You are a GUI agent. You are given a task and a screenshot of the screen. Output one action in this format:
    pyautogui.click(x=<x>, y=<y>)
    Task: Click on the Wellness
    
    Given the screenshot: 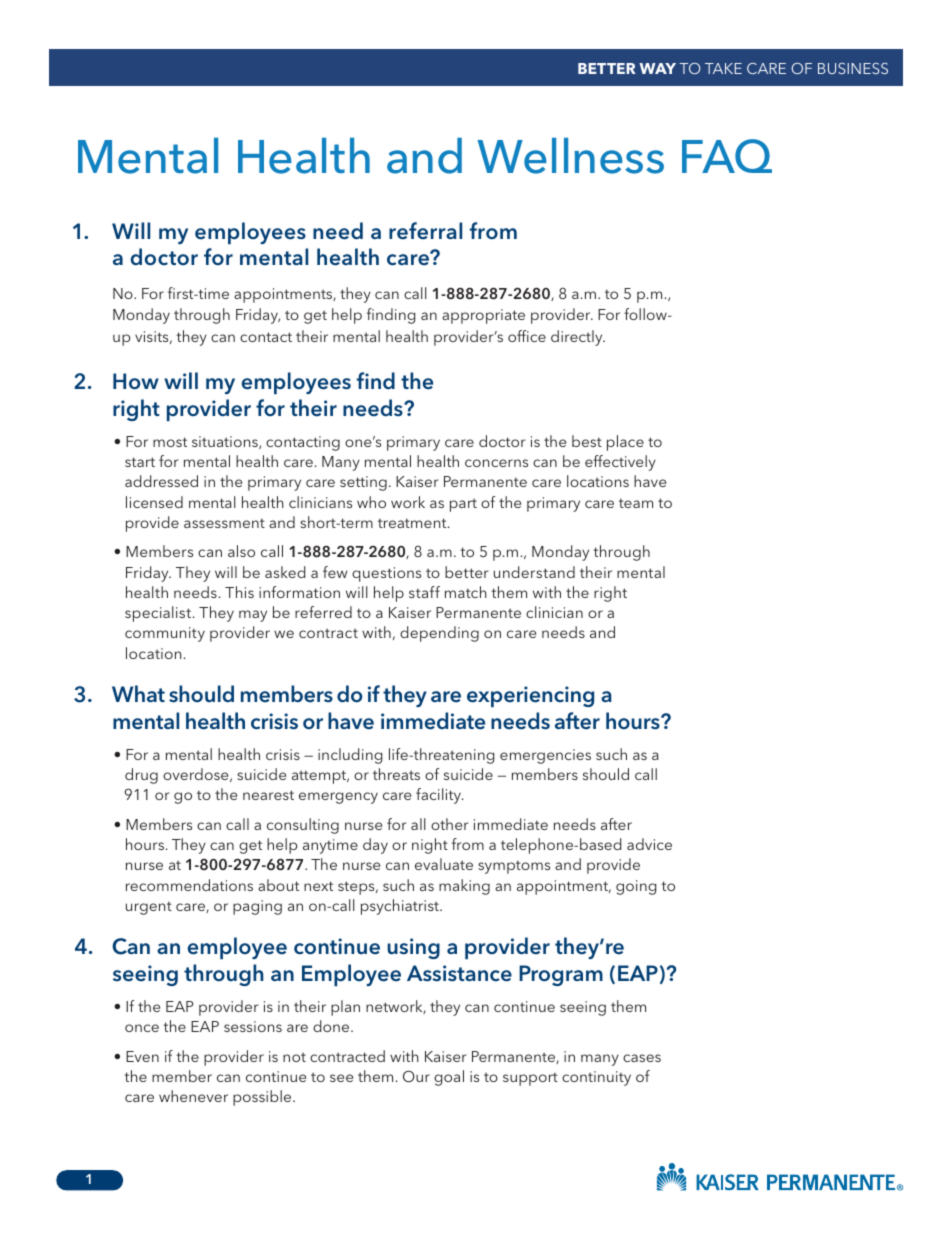 What is the action you would take?
    pyautogui.click(x=570, y=156)
